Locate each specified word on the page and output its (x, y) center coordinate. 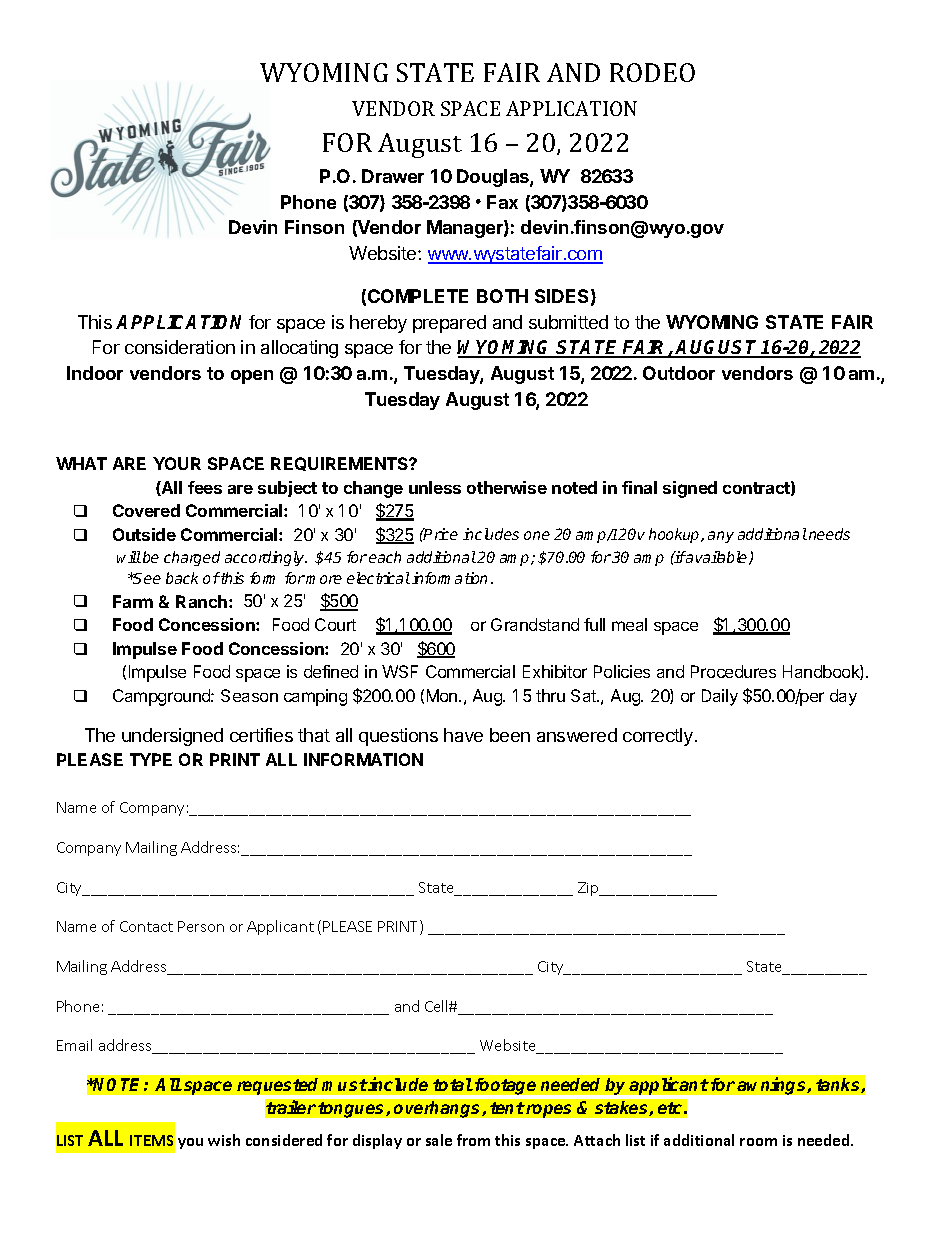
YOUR (177, 463)
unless (435, 487)
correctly (658, 737)
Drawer (393, 176)
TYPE (151, 759)
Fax (502, 202)
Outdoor (679, 373)
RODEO (652, 72)
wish (224, 1140)
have (463, 735)
